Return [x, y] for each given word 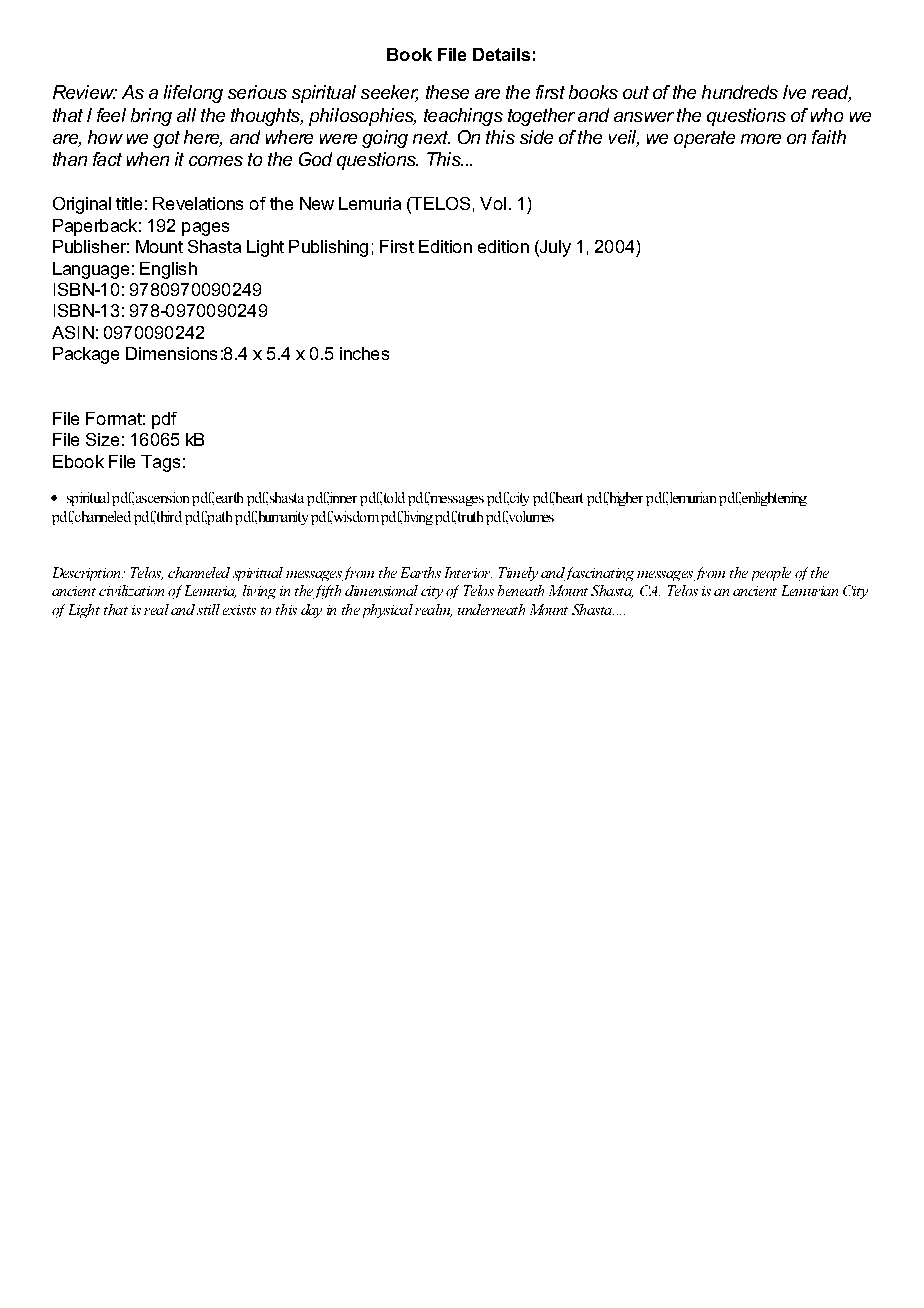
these [447, 92]
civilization [131, 590]
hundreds [740, 92]
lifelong [193, 94]
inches [364, 353]
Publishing [328, 248]
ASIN [73, 332]
